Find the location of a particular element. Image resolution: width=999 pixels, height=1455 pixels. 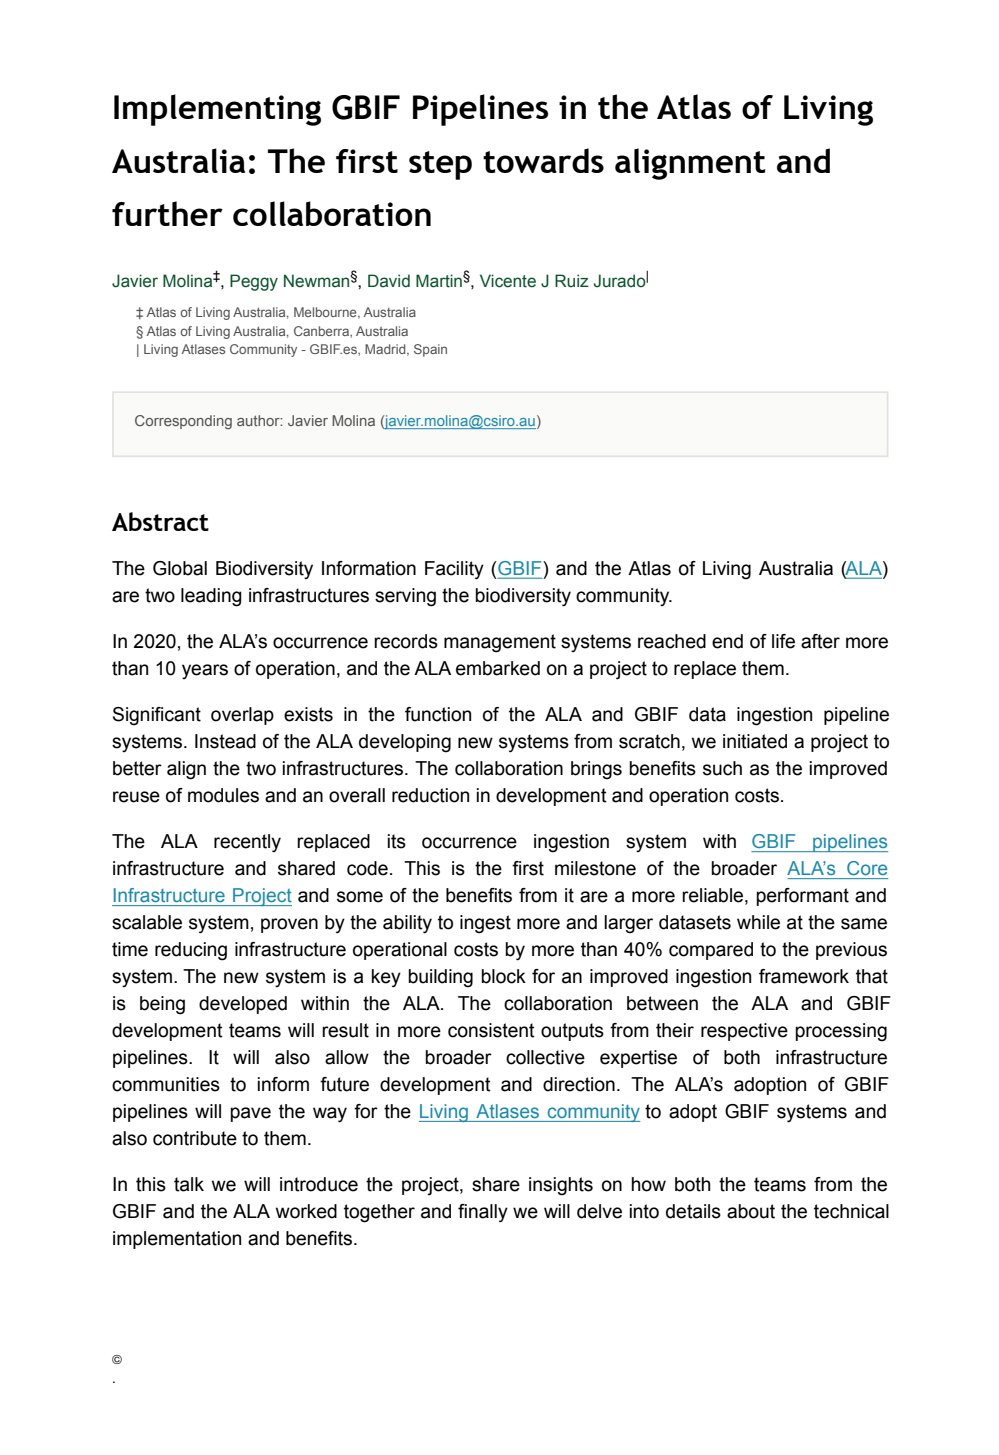

Ruiz is located at coordinates (572, 281).
